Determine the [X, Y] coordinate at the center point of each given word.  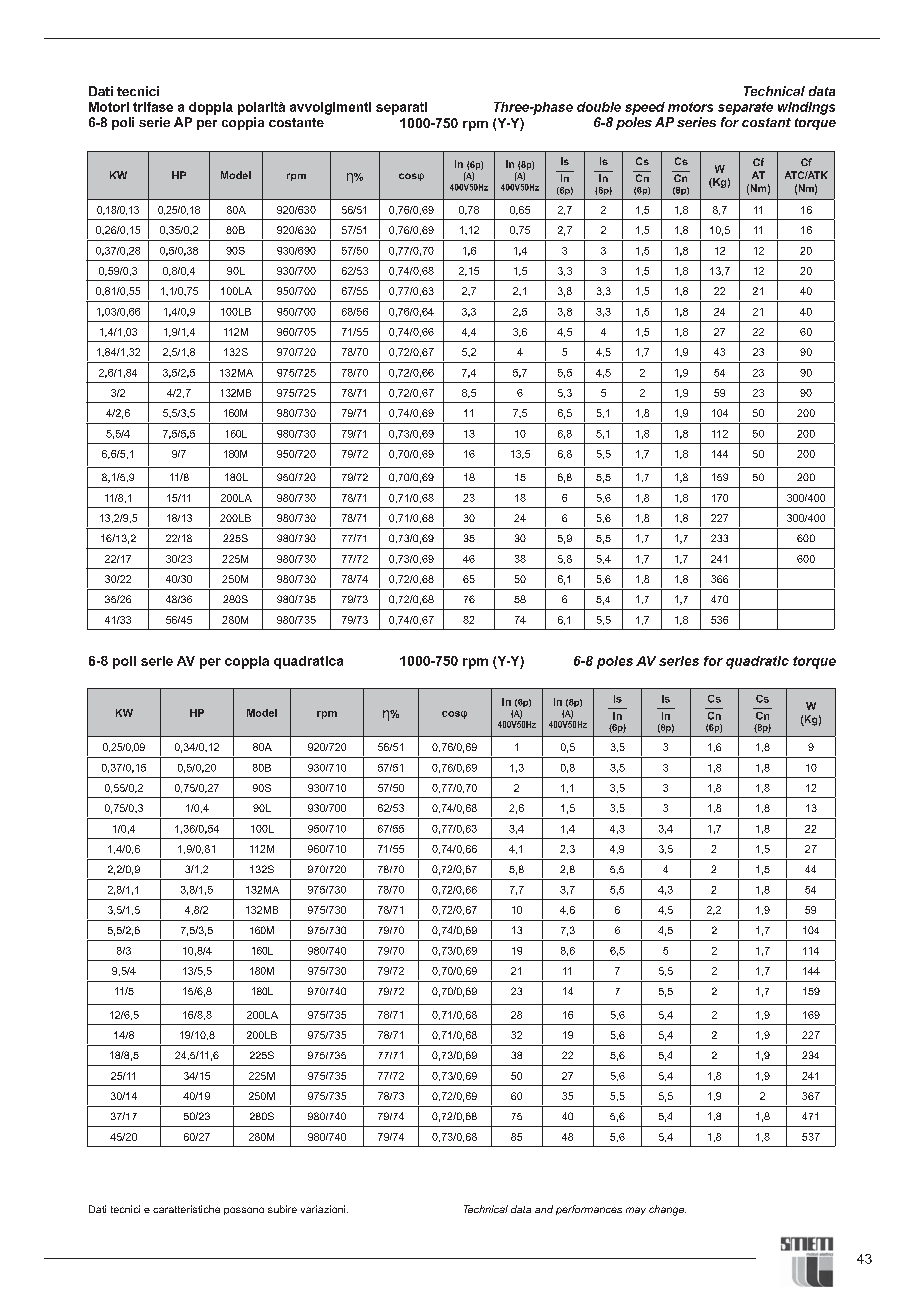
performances [589, 1210]
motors [690, 107]
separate [745, 108]
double [599, 107]
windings [806, 108]
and [544, 1209]
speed [645, 108]
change [667, 1210]
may [636, 1211]
